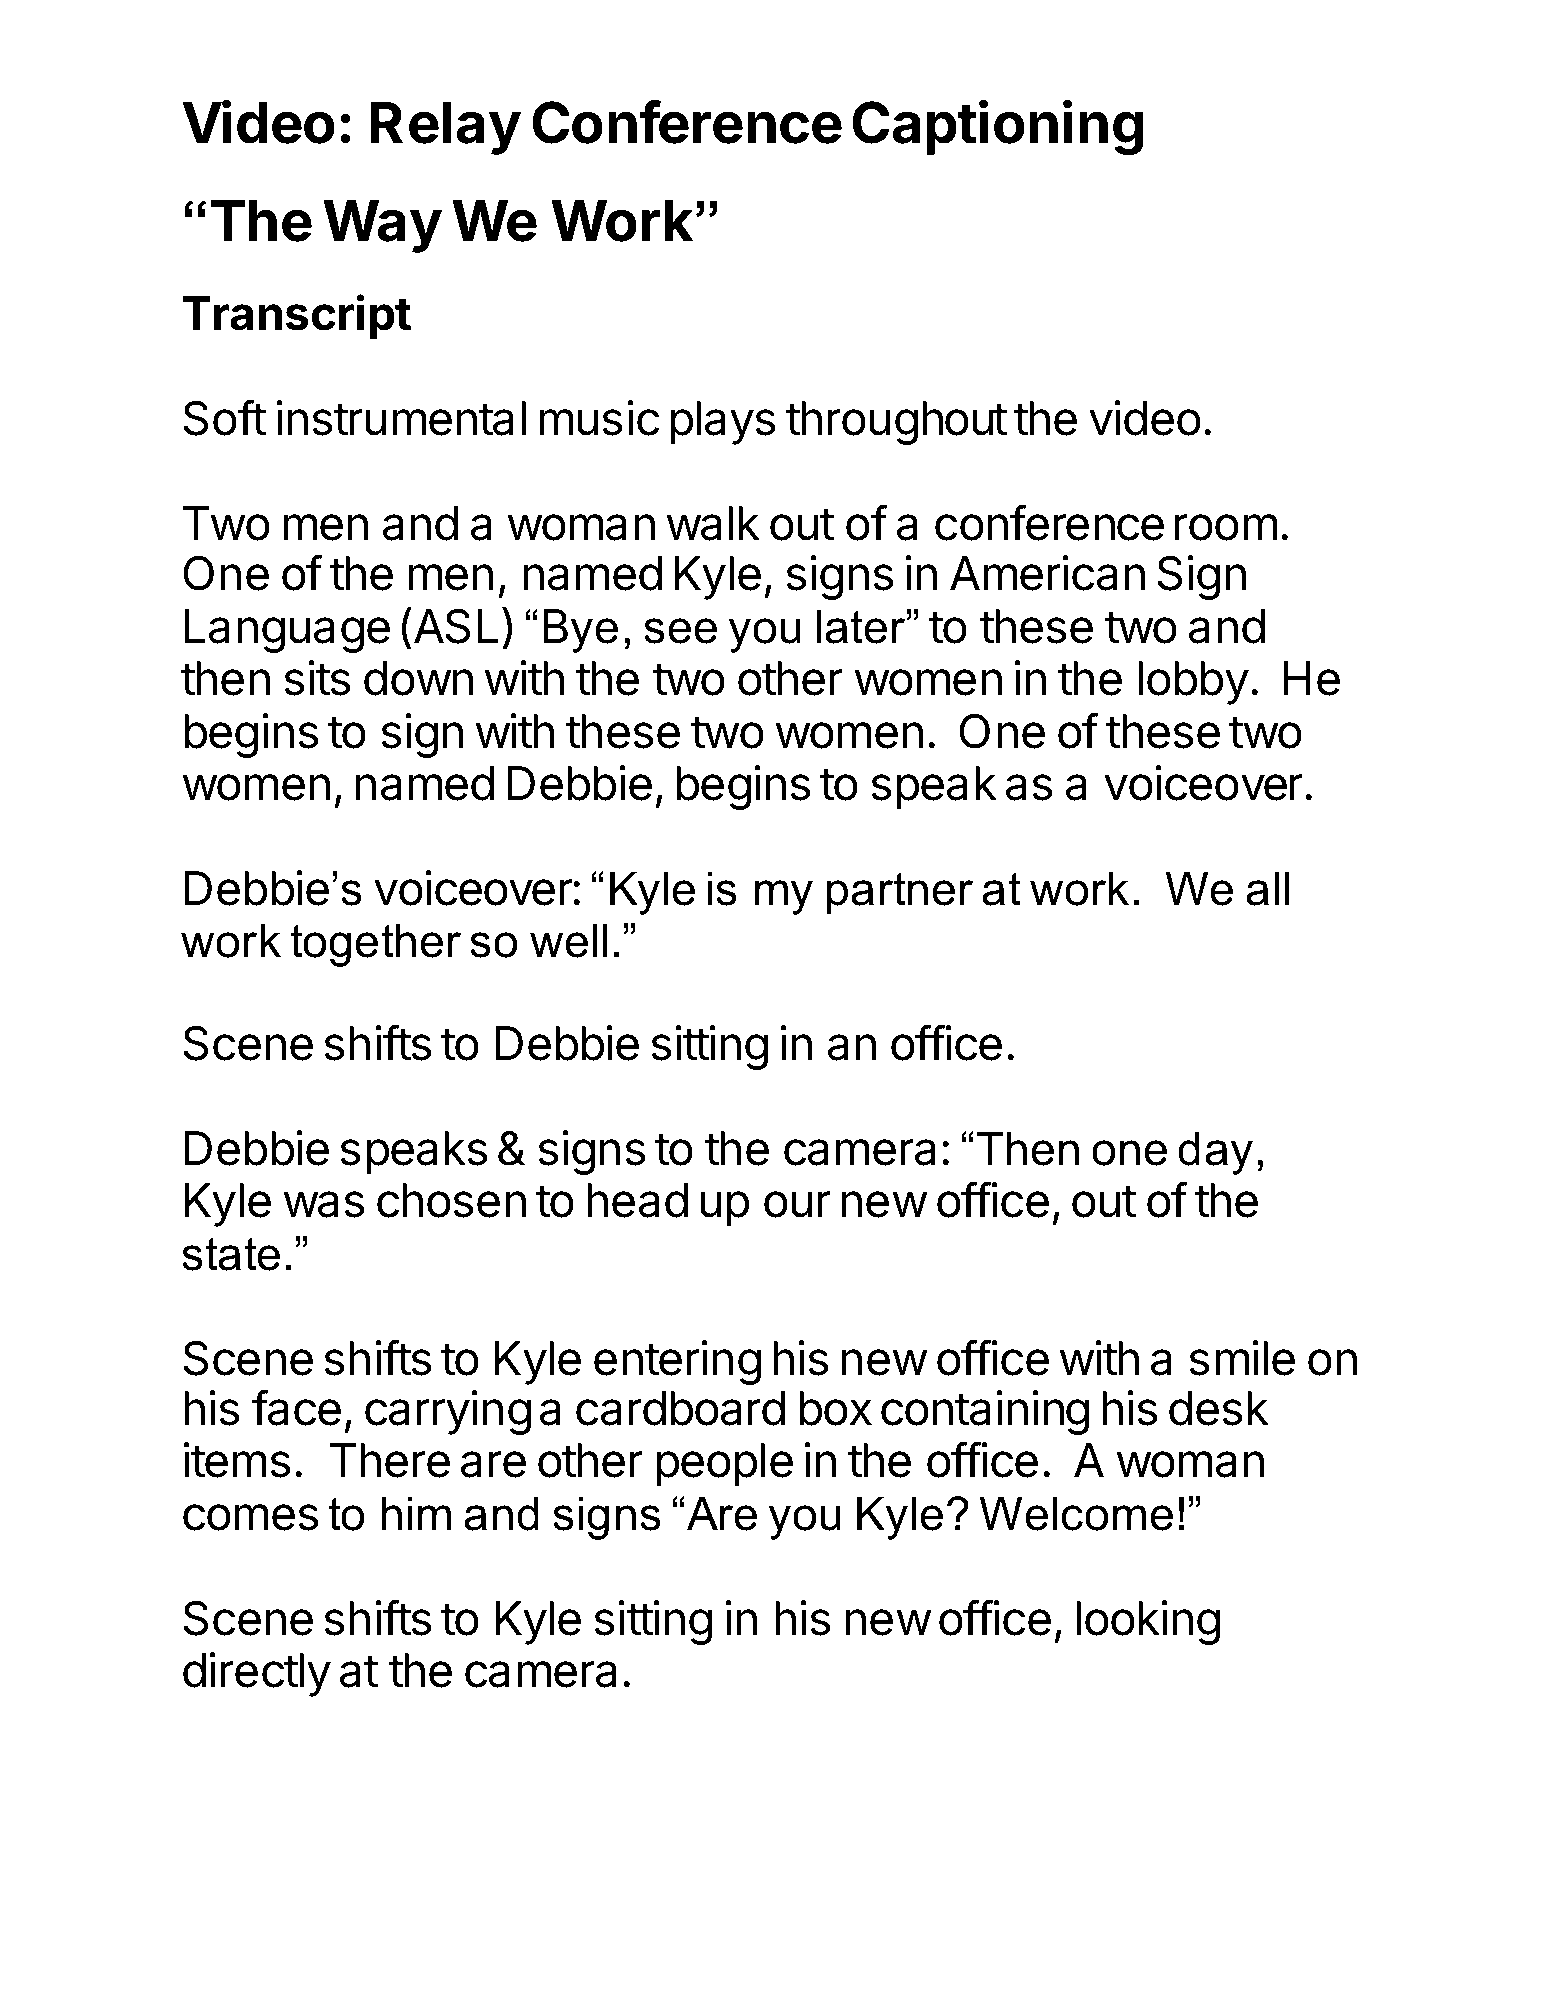  Describe the element at coordinates (382, 226) in the image. I see `Way` at that location.
